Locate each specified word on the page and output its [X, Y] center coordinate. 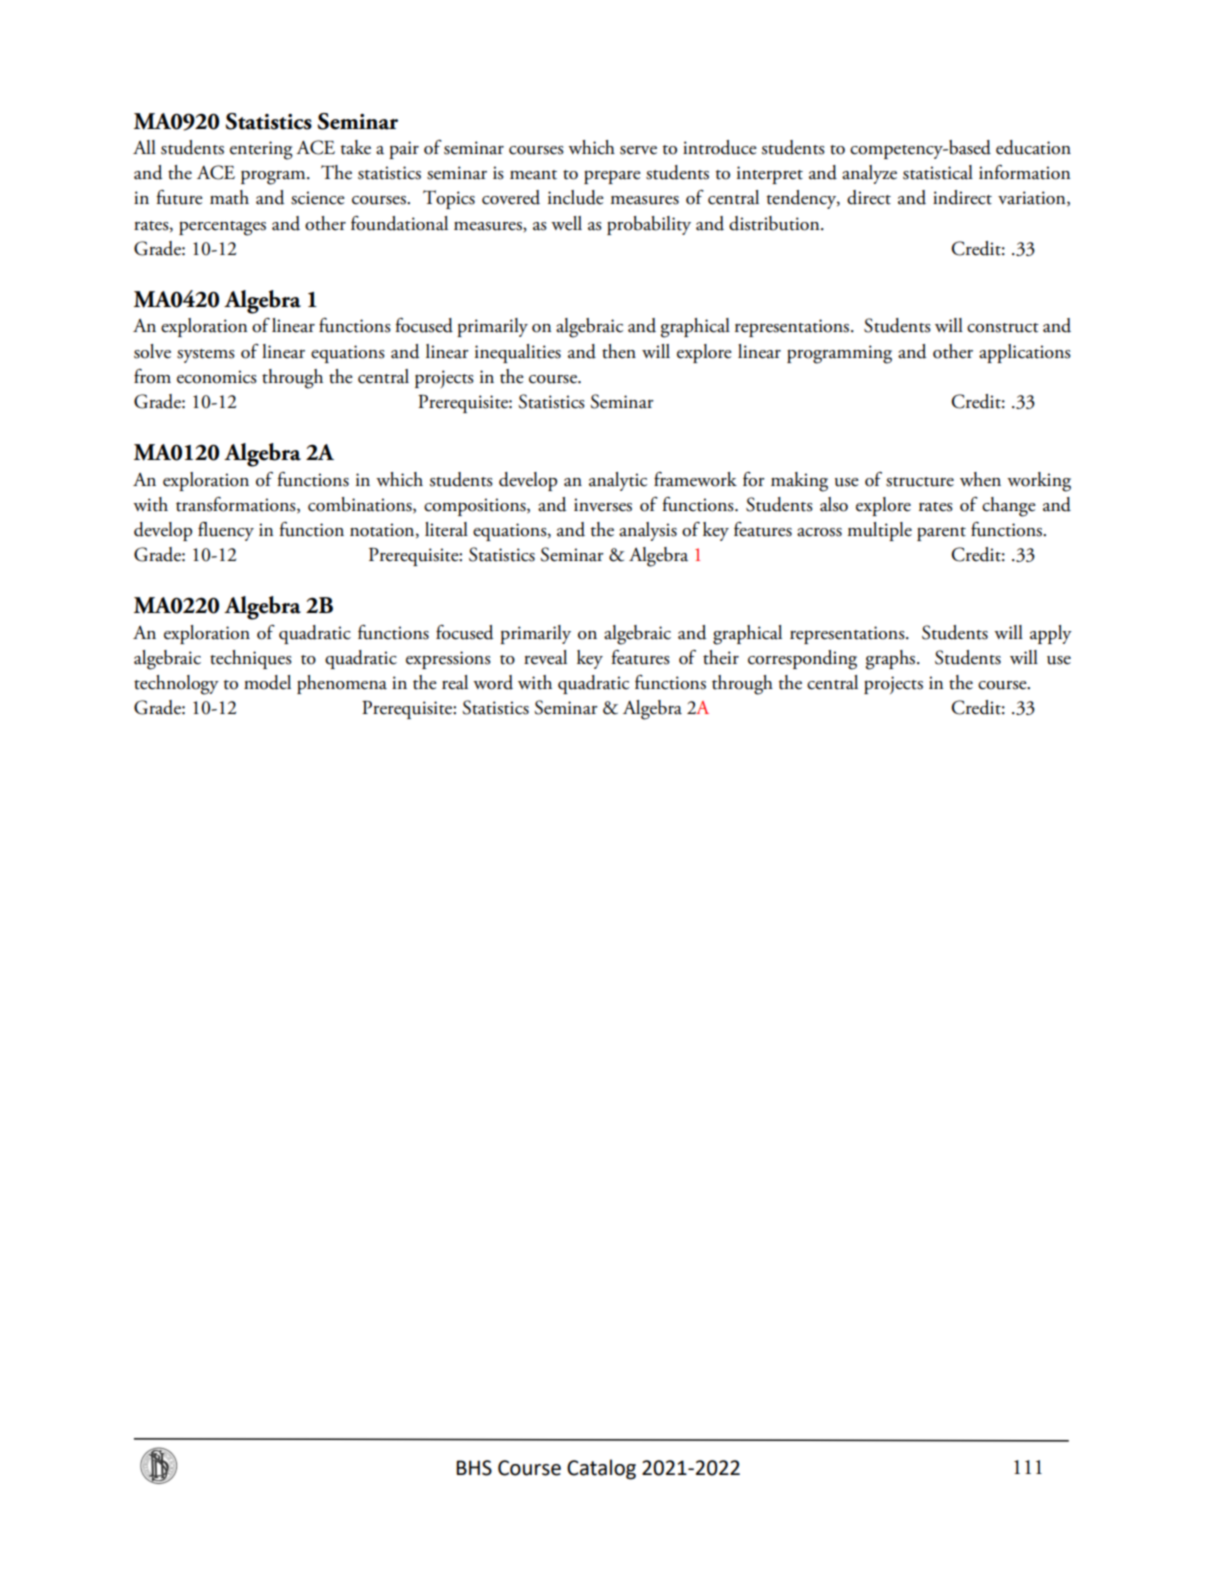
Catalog [601, 1469]
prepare [612, 177]
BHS [474, 1468]
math [229, 197]
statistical [938, 172]
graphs [892, 660]
